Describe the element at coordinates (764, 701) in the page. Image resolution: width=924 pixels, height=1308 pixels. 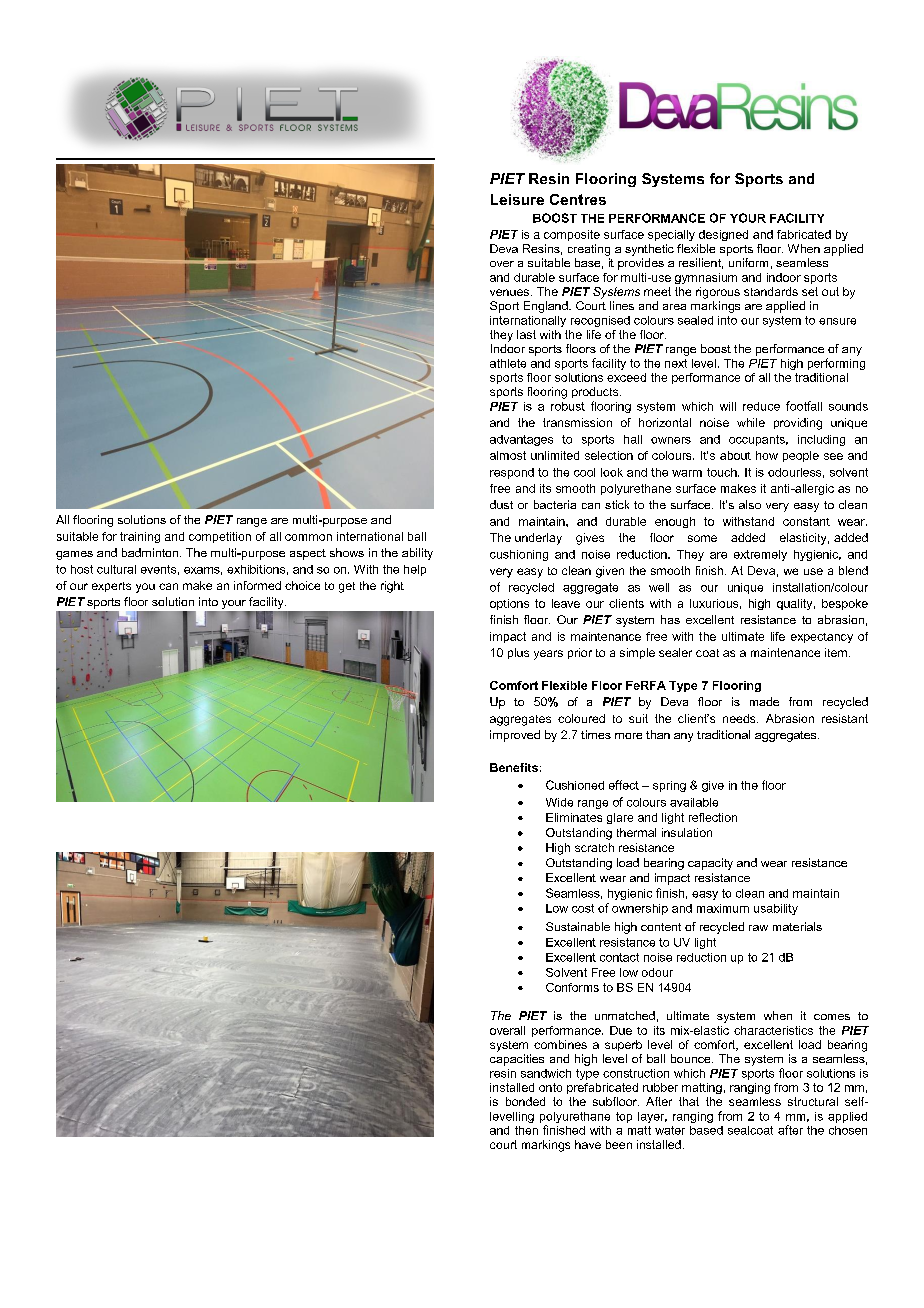
I see `made` at that location.
